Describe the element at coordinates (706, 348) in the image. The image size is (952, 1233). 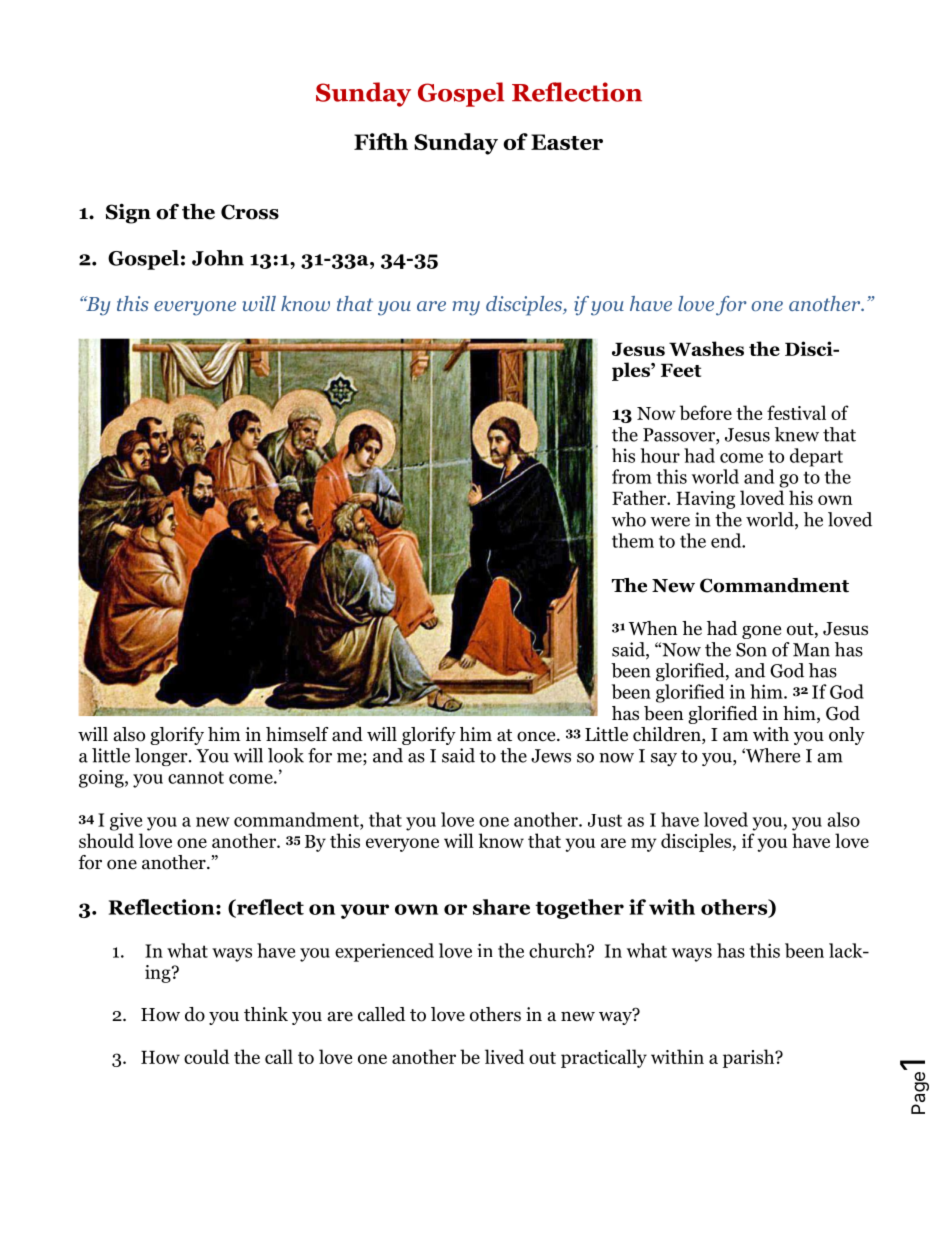
I see `Washes` at that location.
